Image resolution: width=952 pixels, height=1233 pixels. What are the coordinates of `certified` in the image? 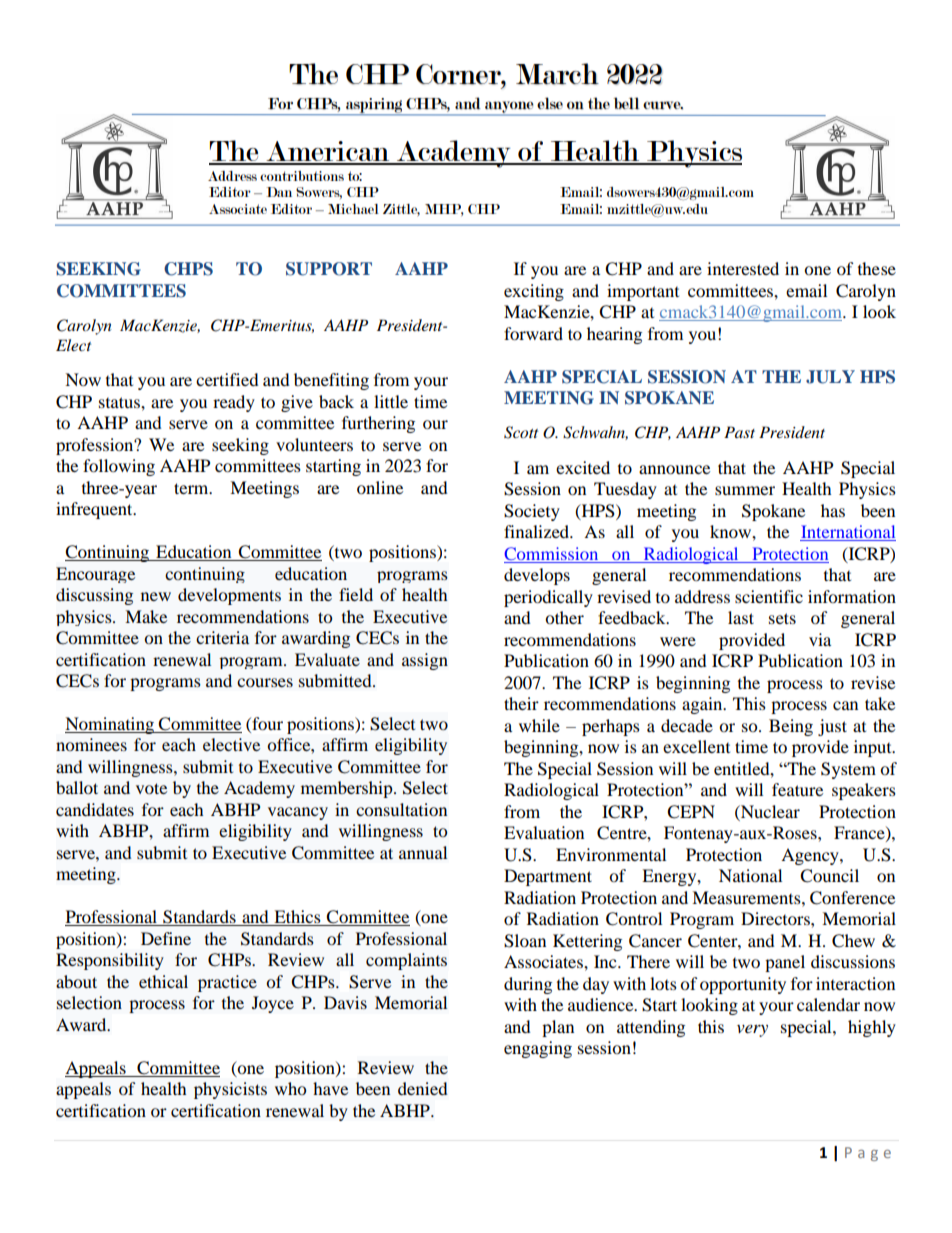 It's located at (227, 379).
